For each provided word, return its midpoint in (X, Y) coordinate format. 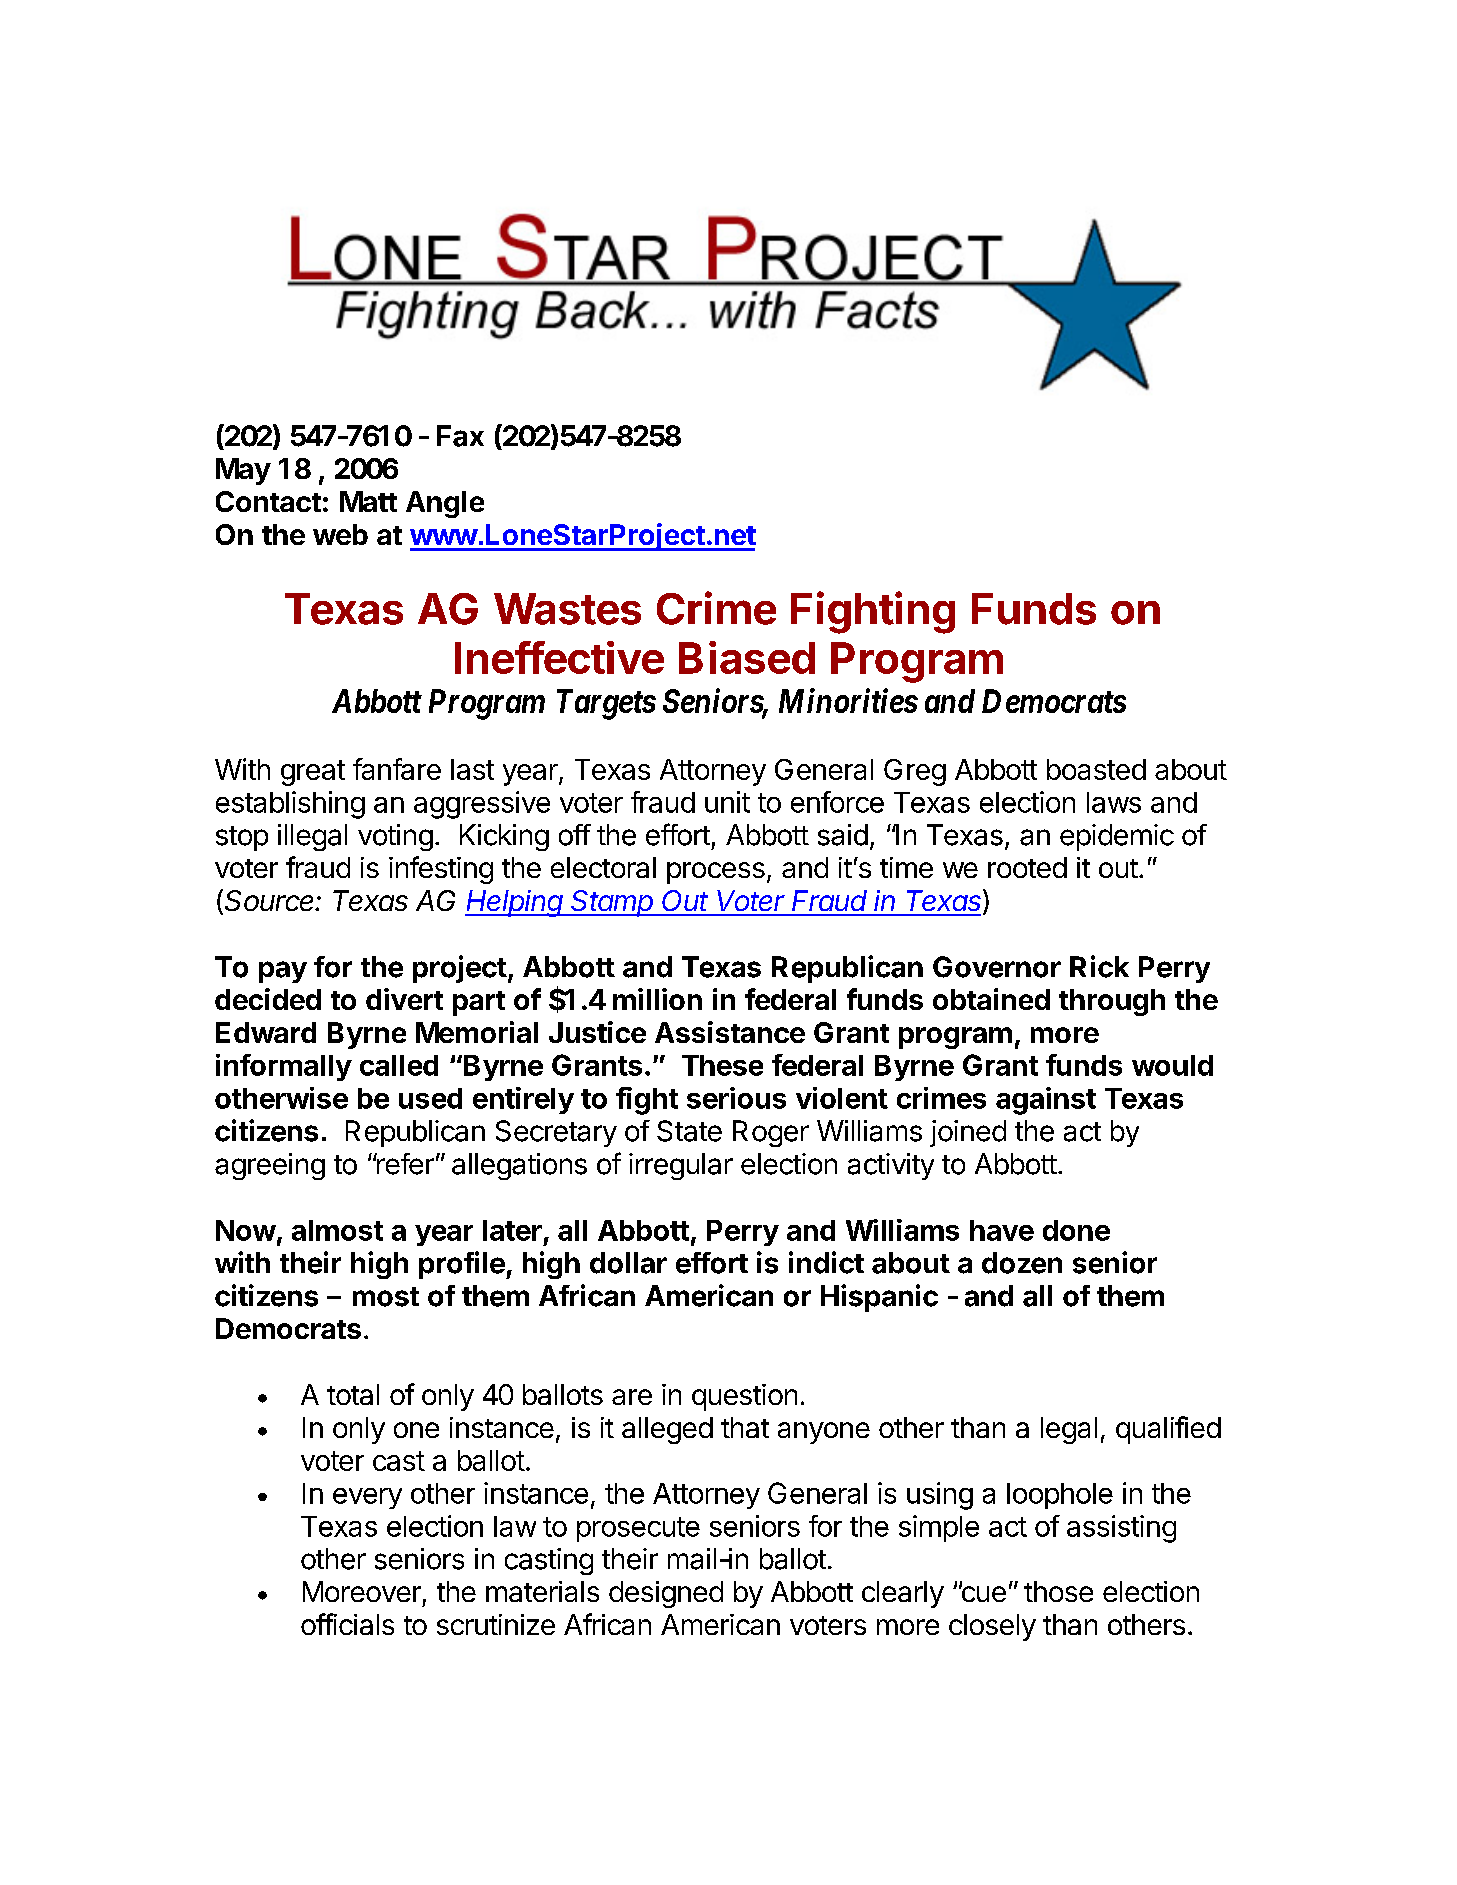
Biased (747, 657)
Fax (460, 436)
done (1076, 1230)
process (716, 873)
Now (246, 1230)
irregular (681, 1166)
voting (395, 837)
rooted (1027, 867)
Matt (368, 501)
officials (347, 1624)
